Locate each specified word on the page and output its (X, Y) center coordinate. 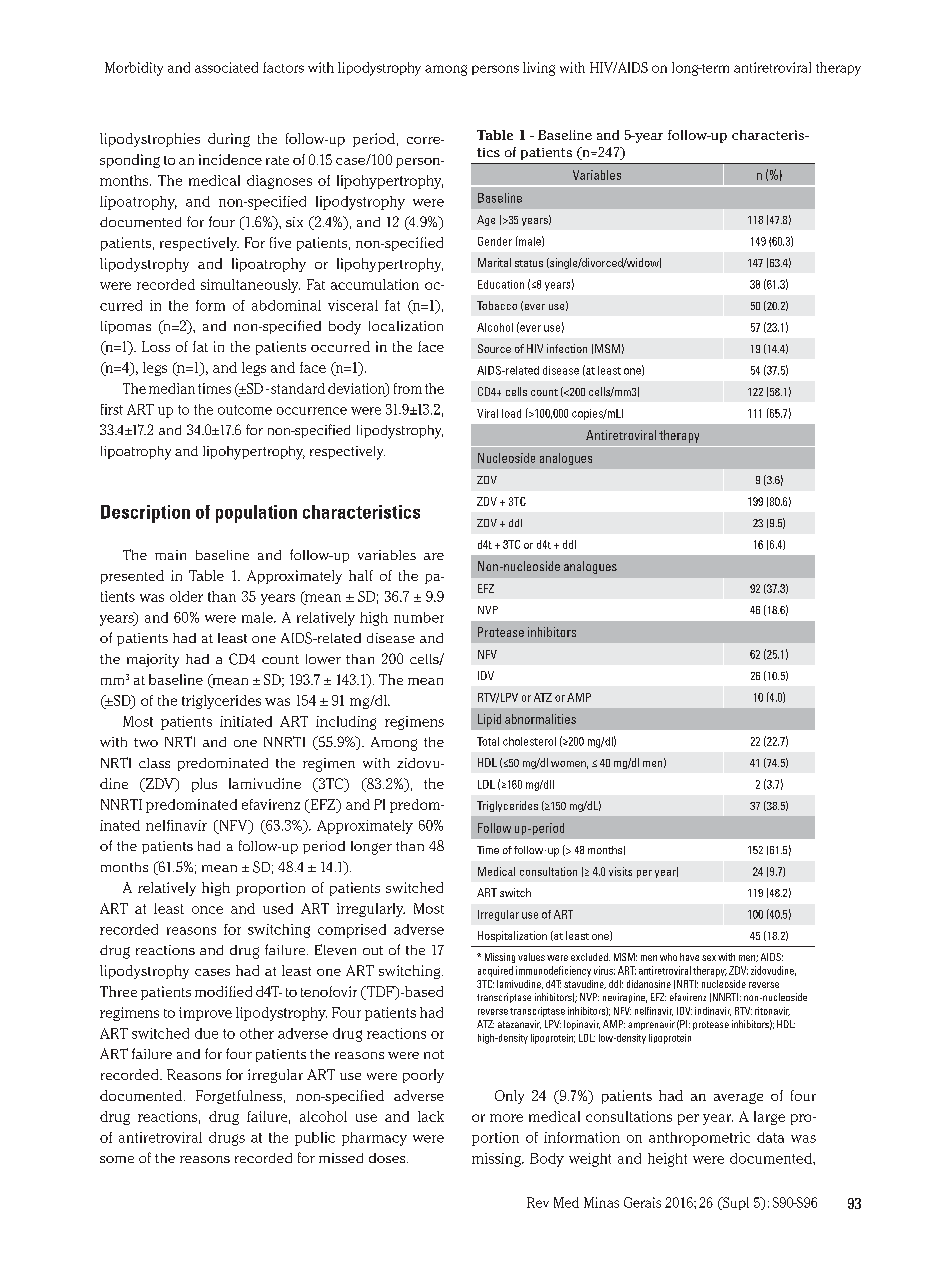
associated (226, 67)
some (117, 1159)
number (419, 617)
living (539, 69)
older (186, 596)
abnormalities (540, 719)
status (529, 263)
